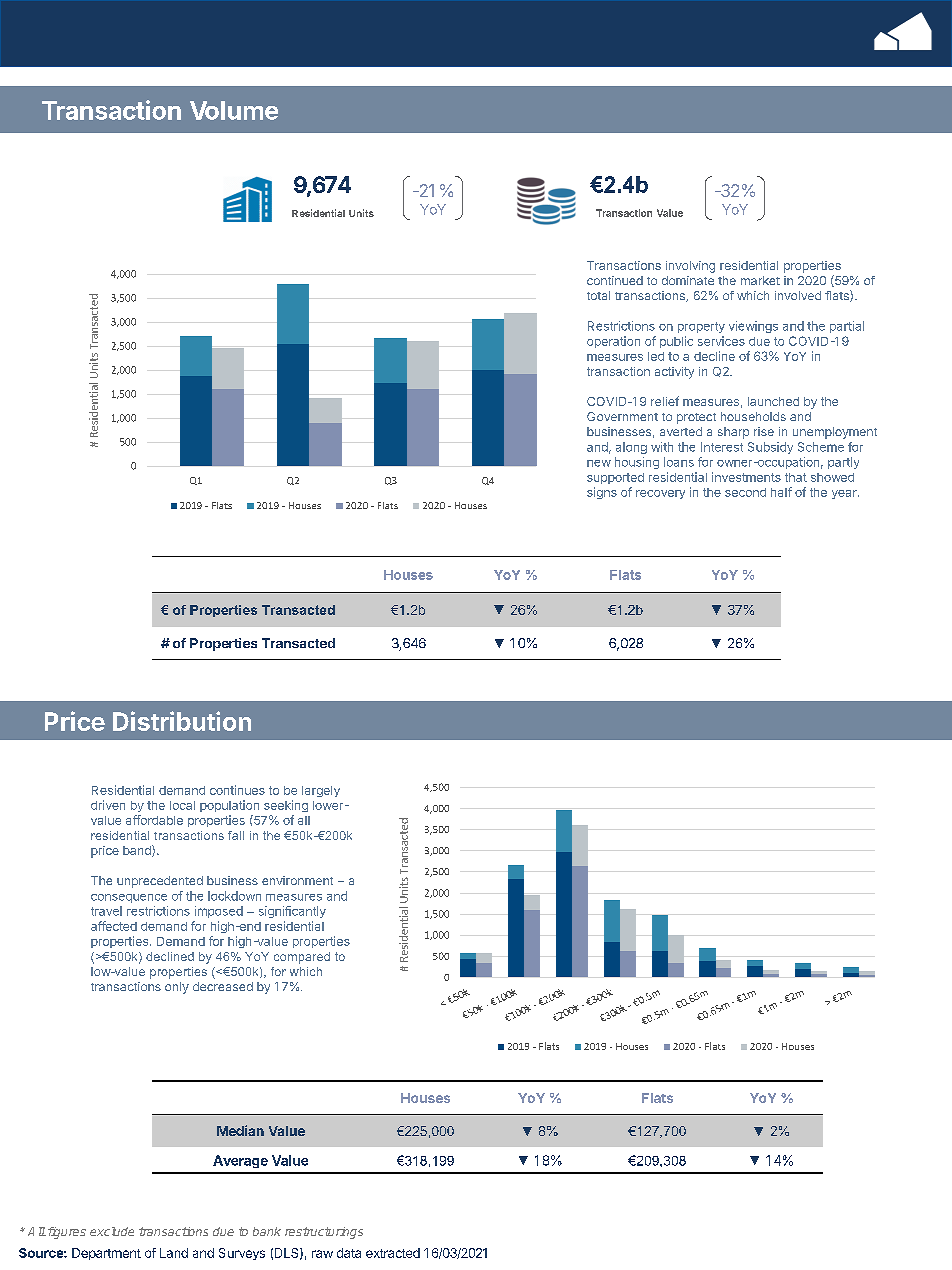  What do you see at coordinates (182, 721) in the document?
I see `Distribution` at bounding box center [182, 721].
